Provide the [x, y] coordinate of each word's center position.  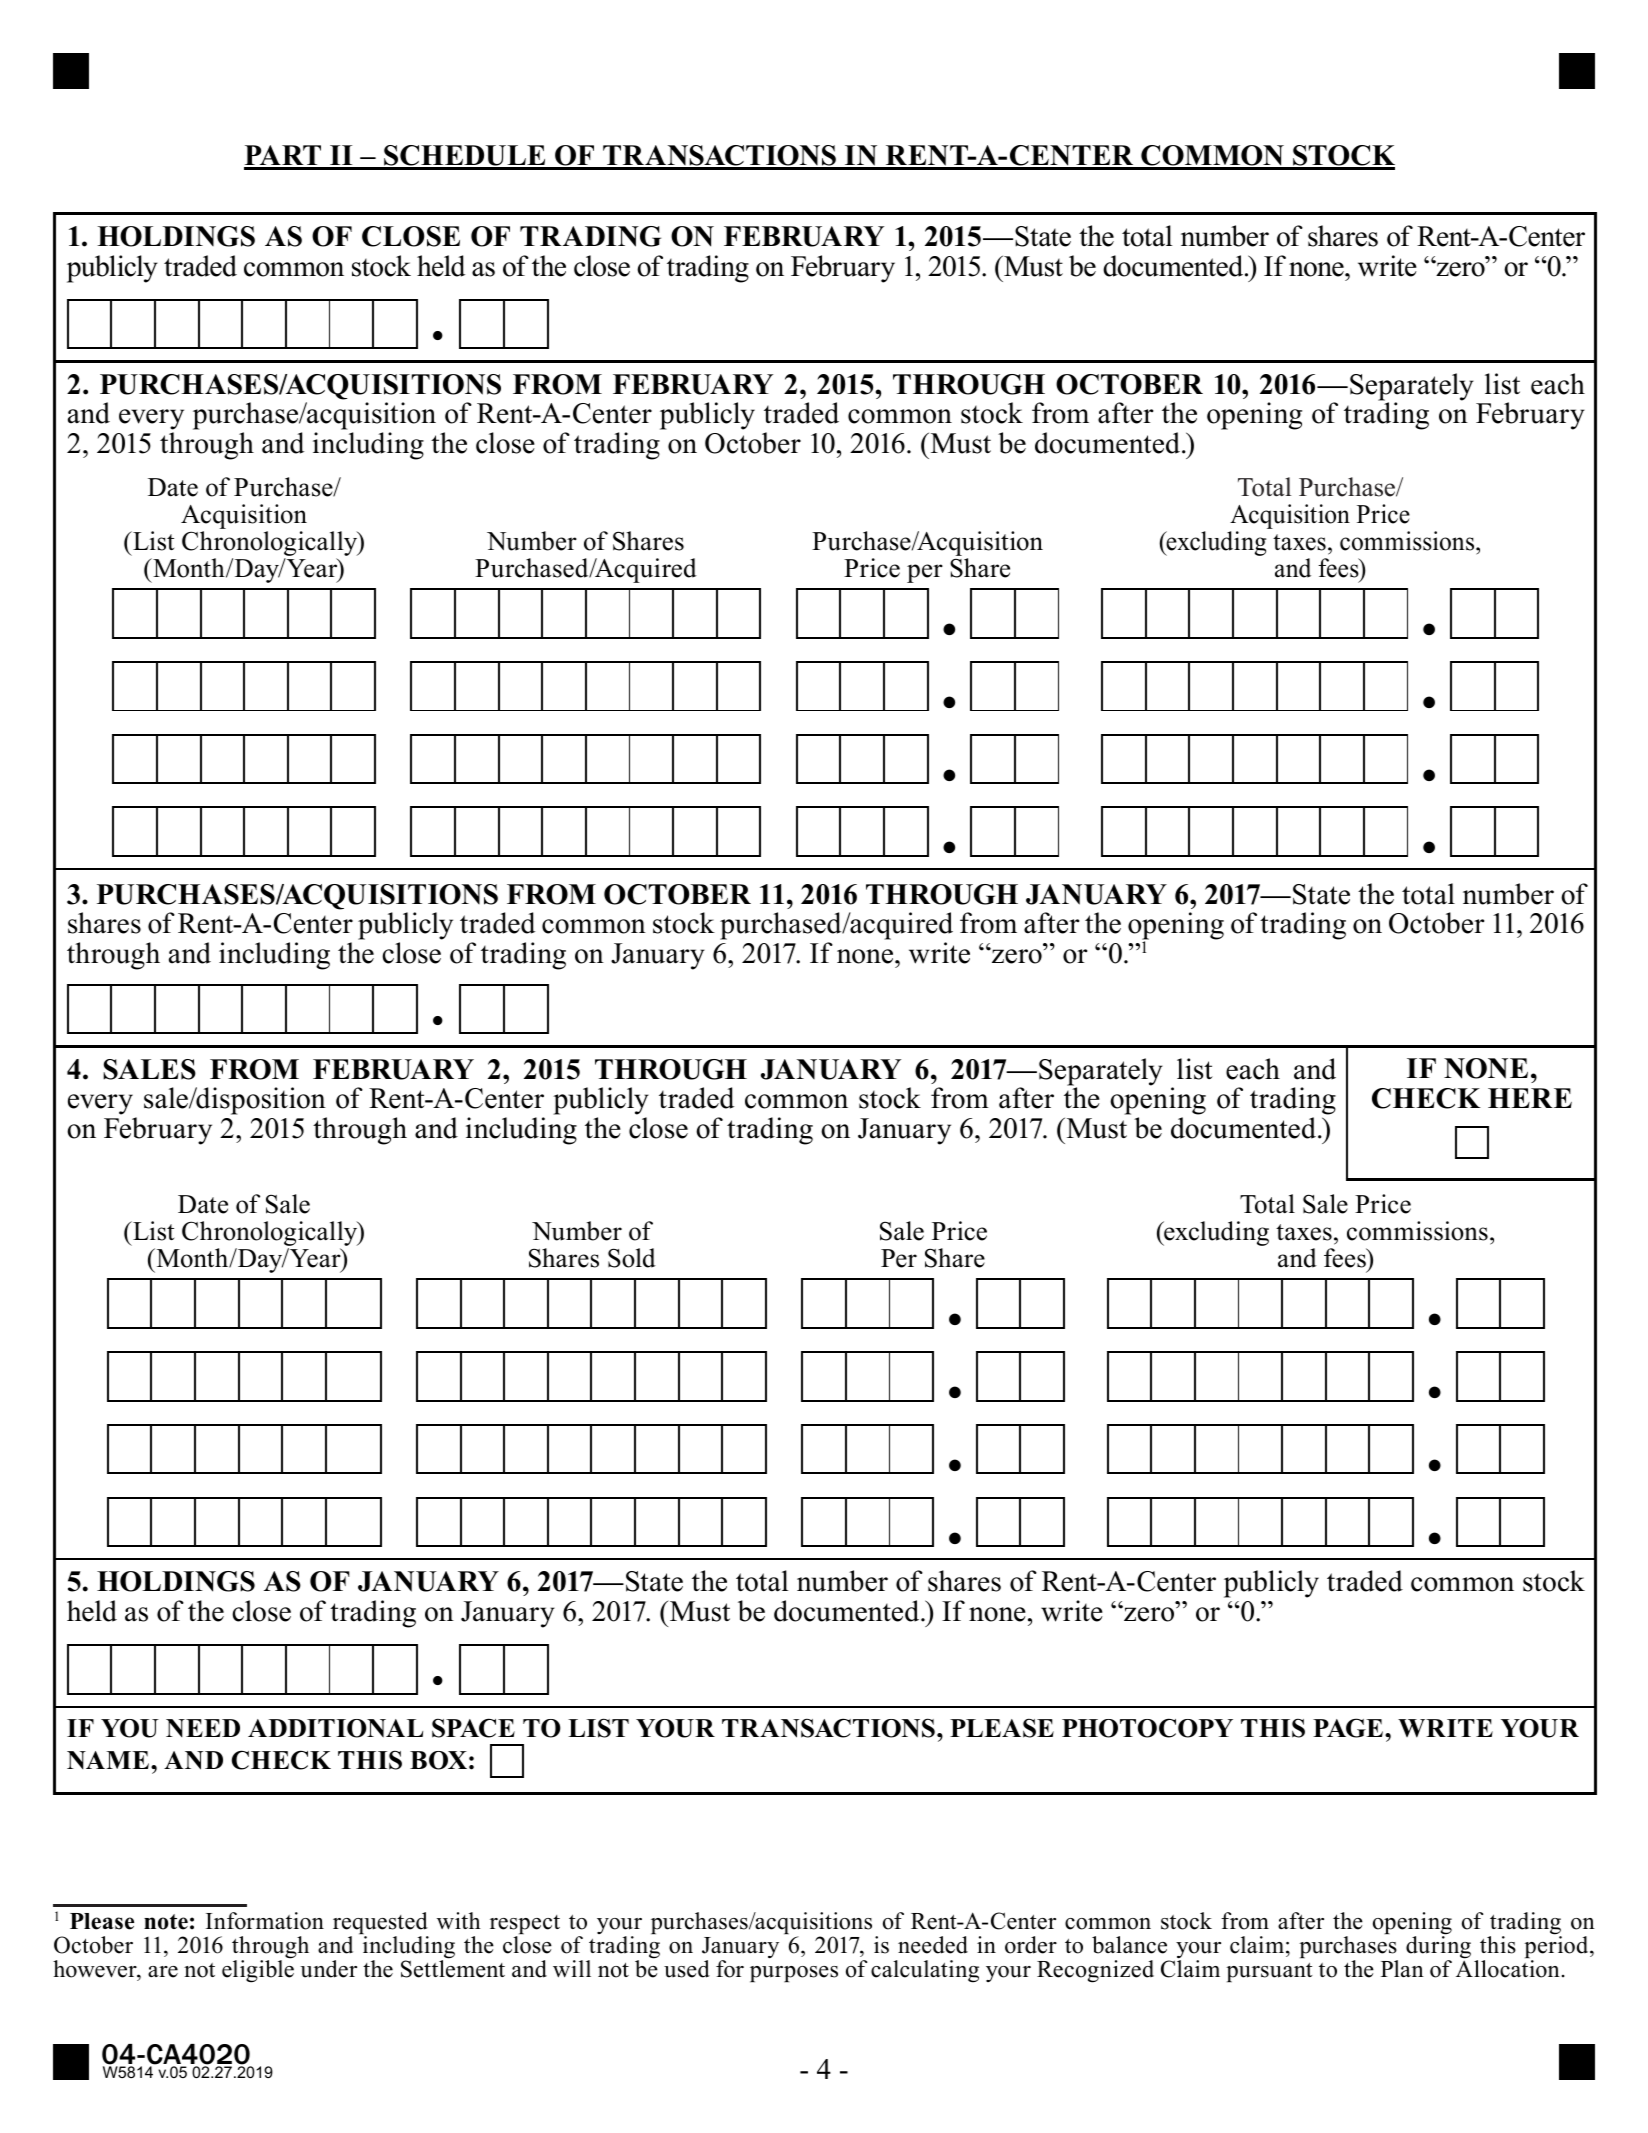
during [1438, 1947]
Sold [632, 1258]
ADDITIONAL [335, 1728]
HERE [1530, 1098]
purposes [794, 1974]
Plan [1402, 1968]
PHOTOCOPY [1147, 1728]
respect [525, 1926]
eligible [258, 1971]
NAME [108, 1760]
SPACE [473, 1728]
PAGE [1348, 1728]
